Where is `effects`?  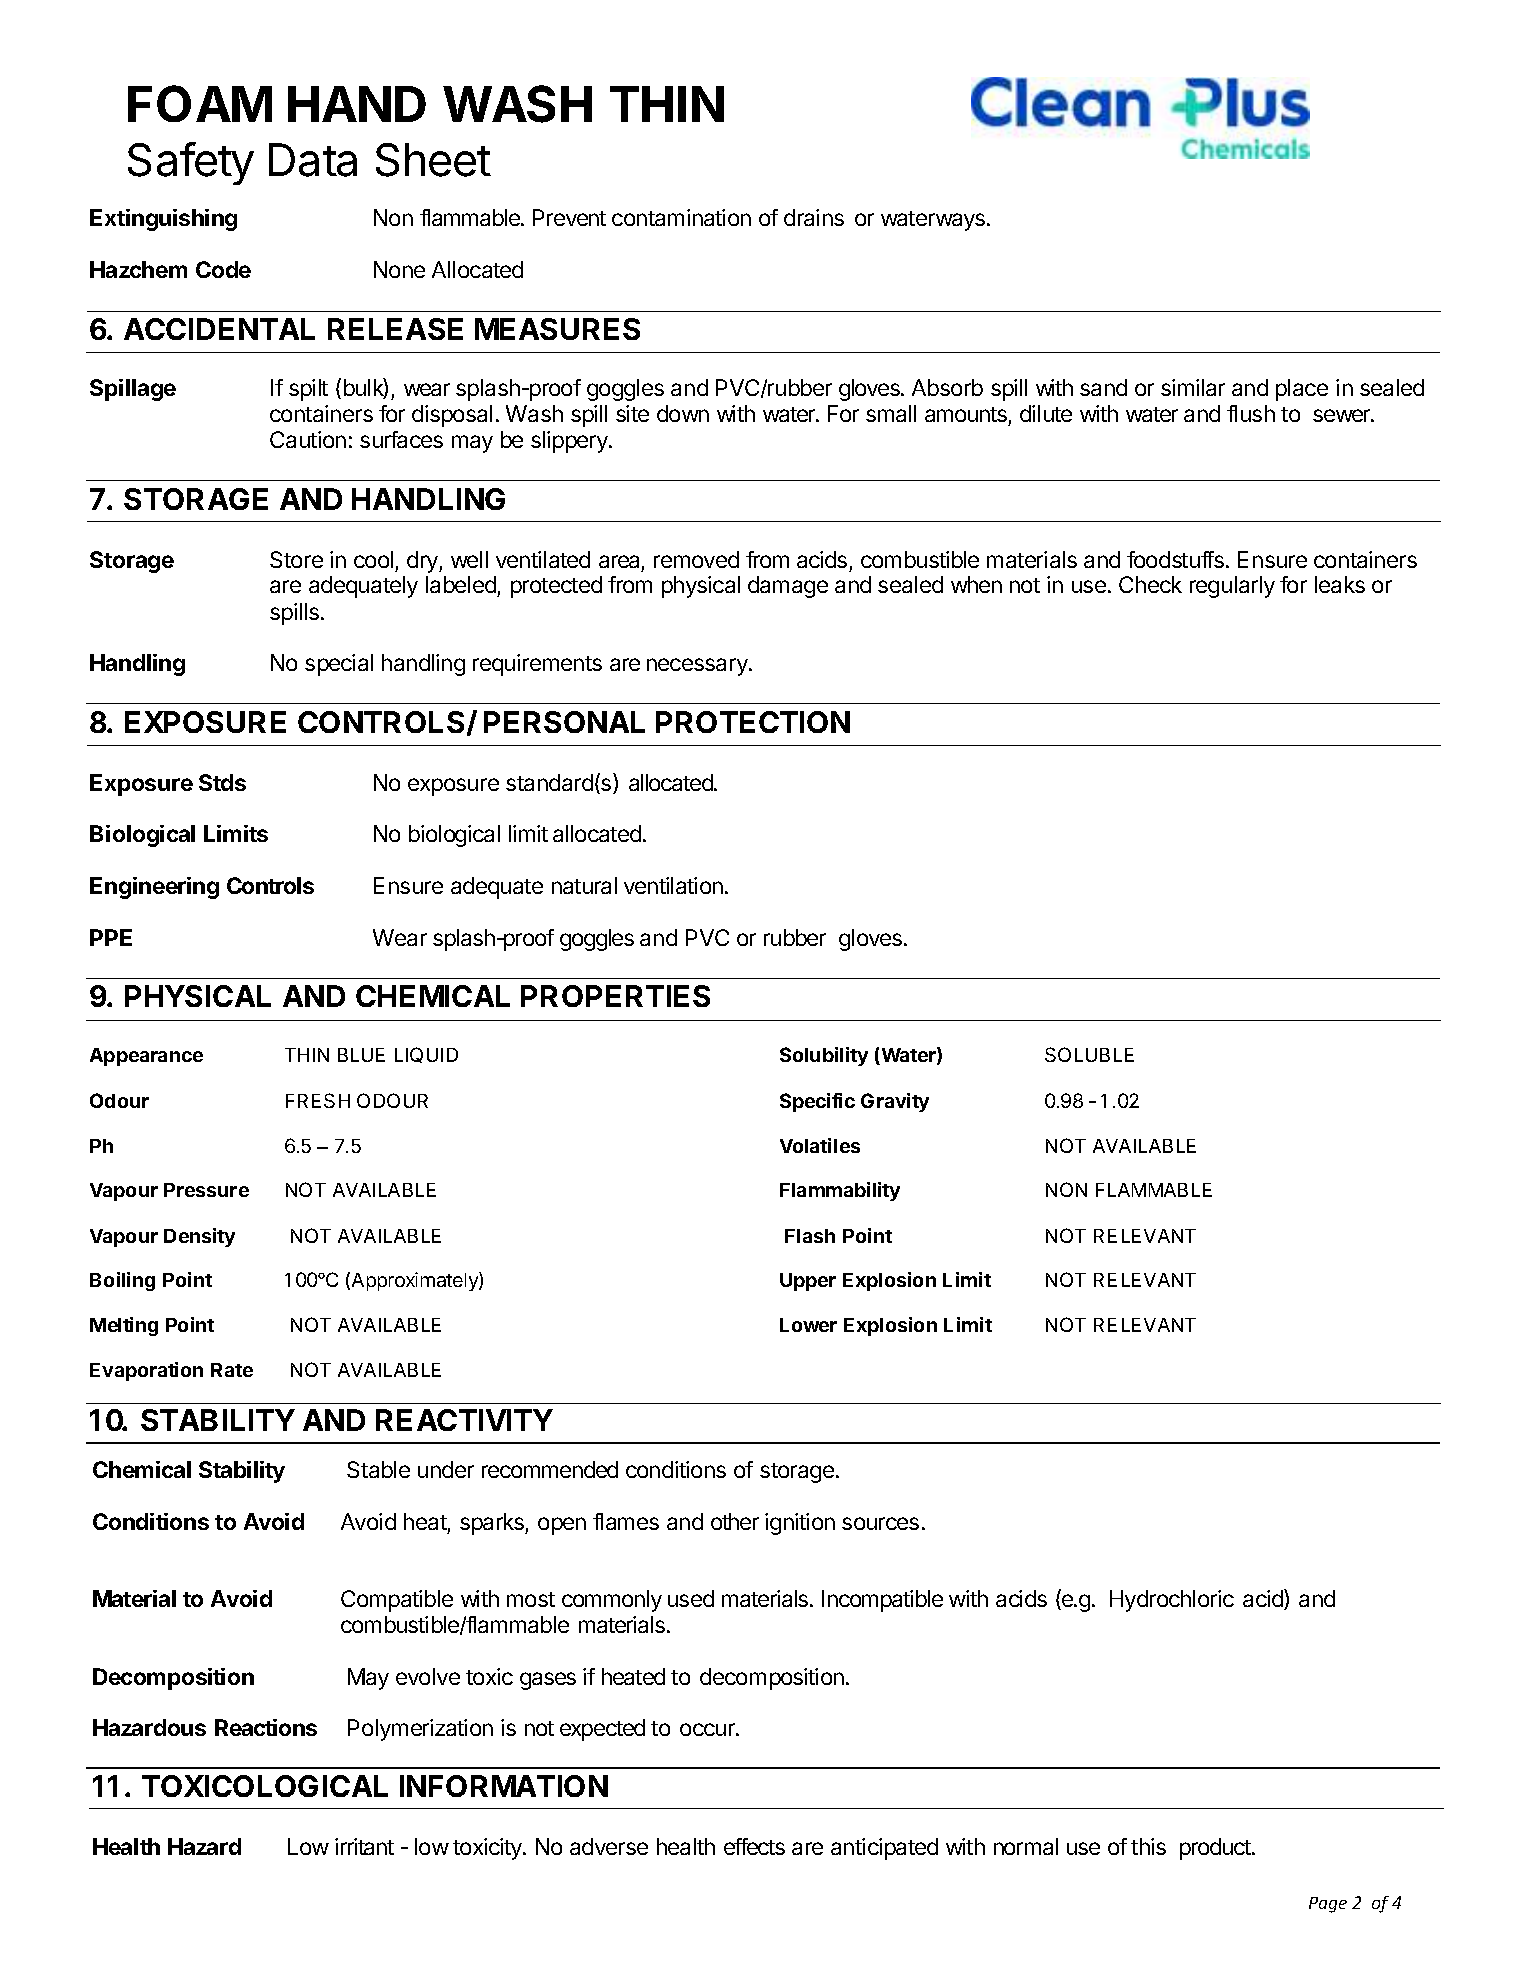 effects is located at coordinates (754, 1846).
